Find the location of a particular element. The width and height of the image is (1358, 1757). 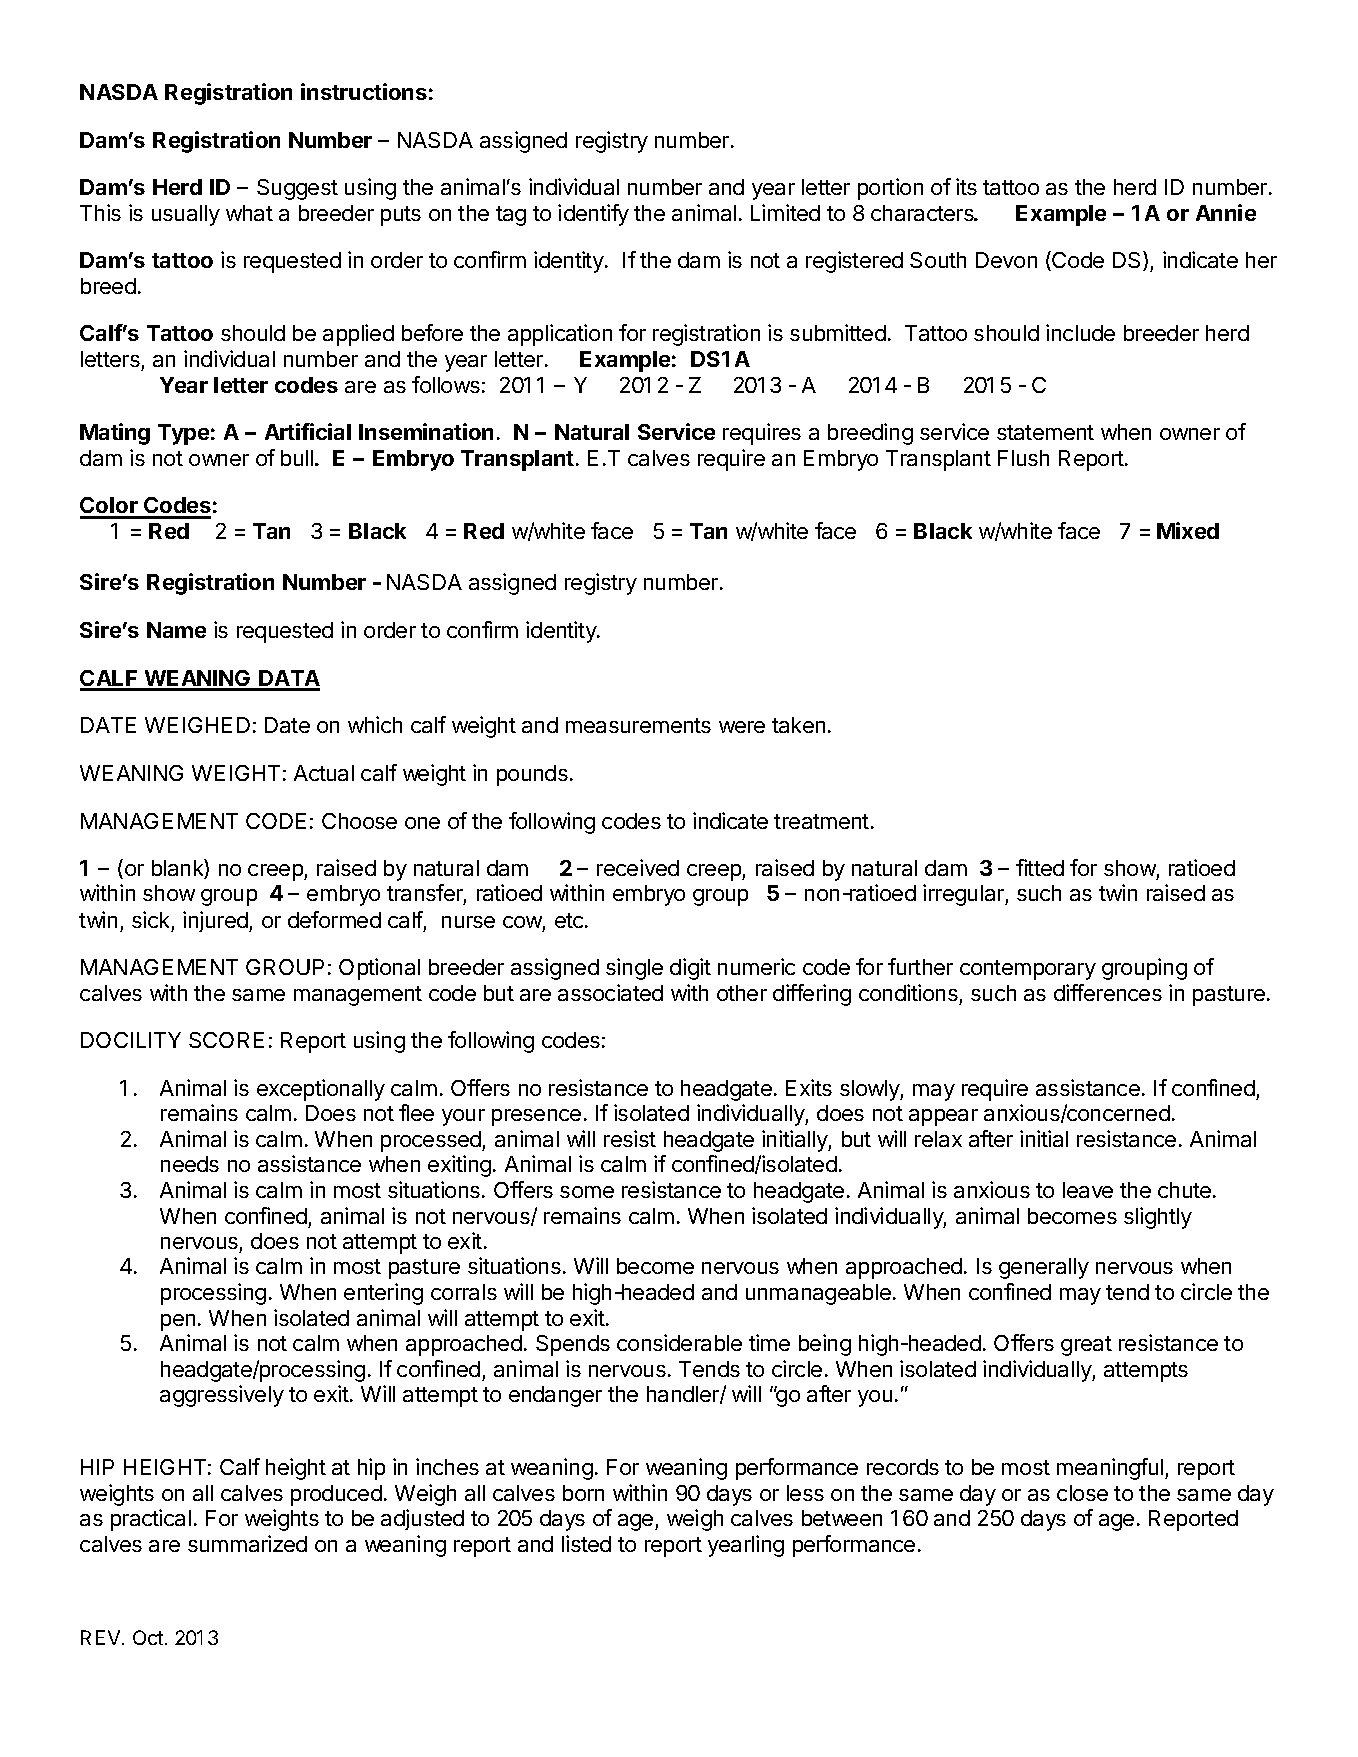

leave is located at coordinates (1088, 1190).
